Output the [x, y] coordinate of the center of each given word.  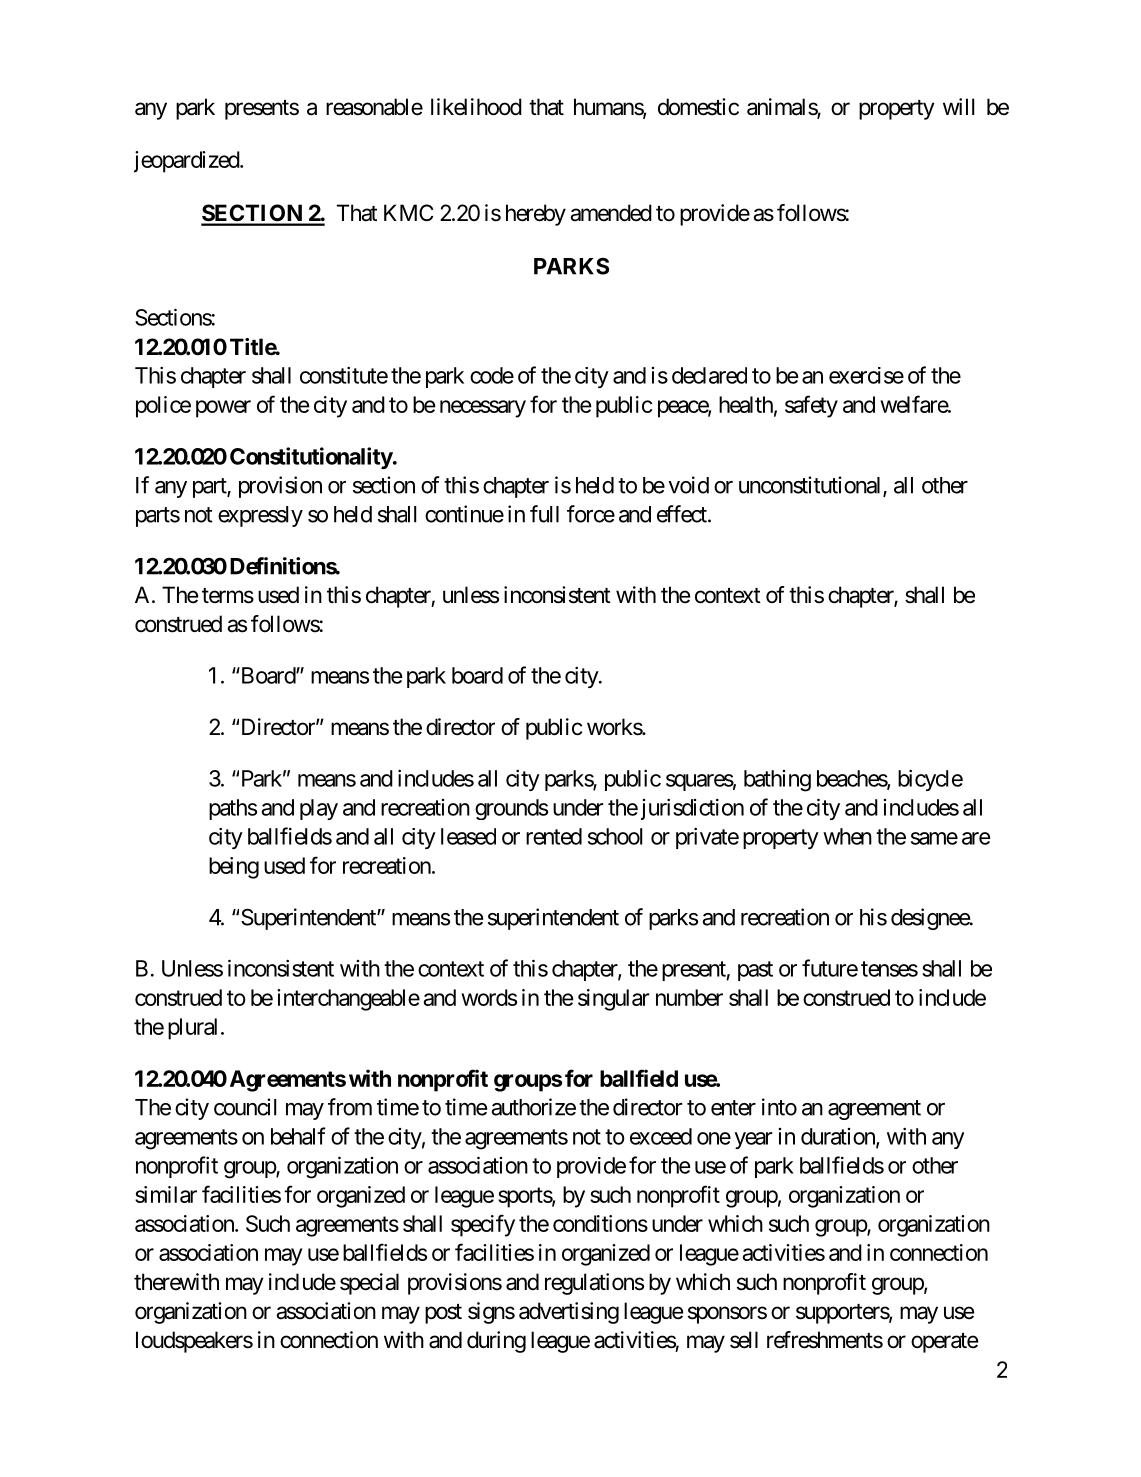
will [958, 106]
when [847, 836]
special [369, 1284]
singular [613, 1000]
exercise [866, 375]
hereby [536, 215]
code [492, 375]
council [245, 1107]
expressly [260, 516]
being [234, 868]
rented [554, 836]
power [223, 409]
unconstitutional [811, 486]
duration [839, 1137]
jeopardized [187, 162]
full [544, 514]
